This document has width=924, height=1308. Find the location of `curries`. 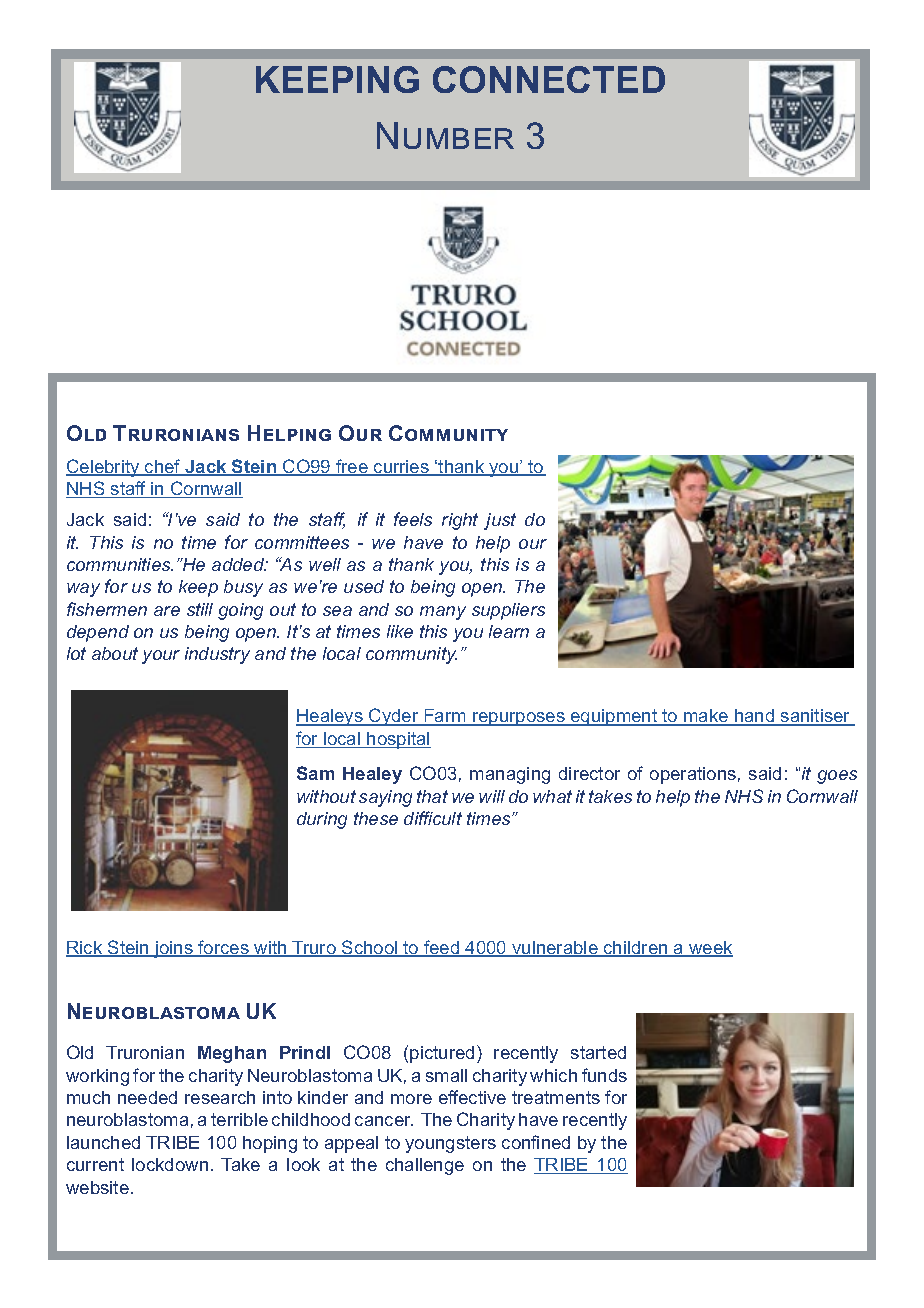

curries is located at coordinates (401, 468).
